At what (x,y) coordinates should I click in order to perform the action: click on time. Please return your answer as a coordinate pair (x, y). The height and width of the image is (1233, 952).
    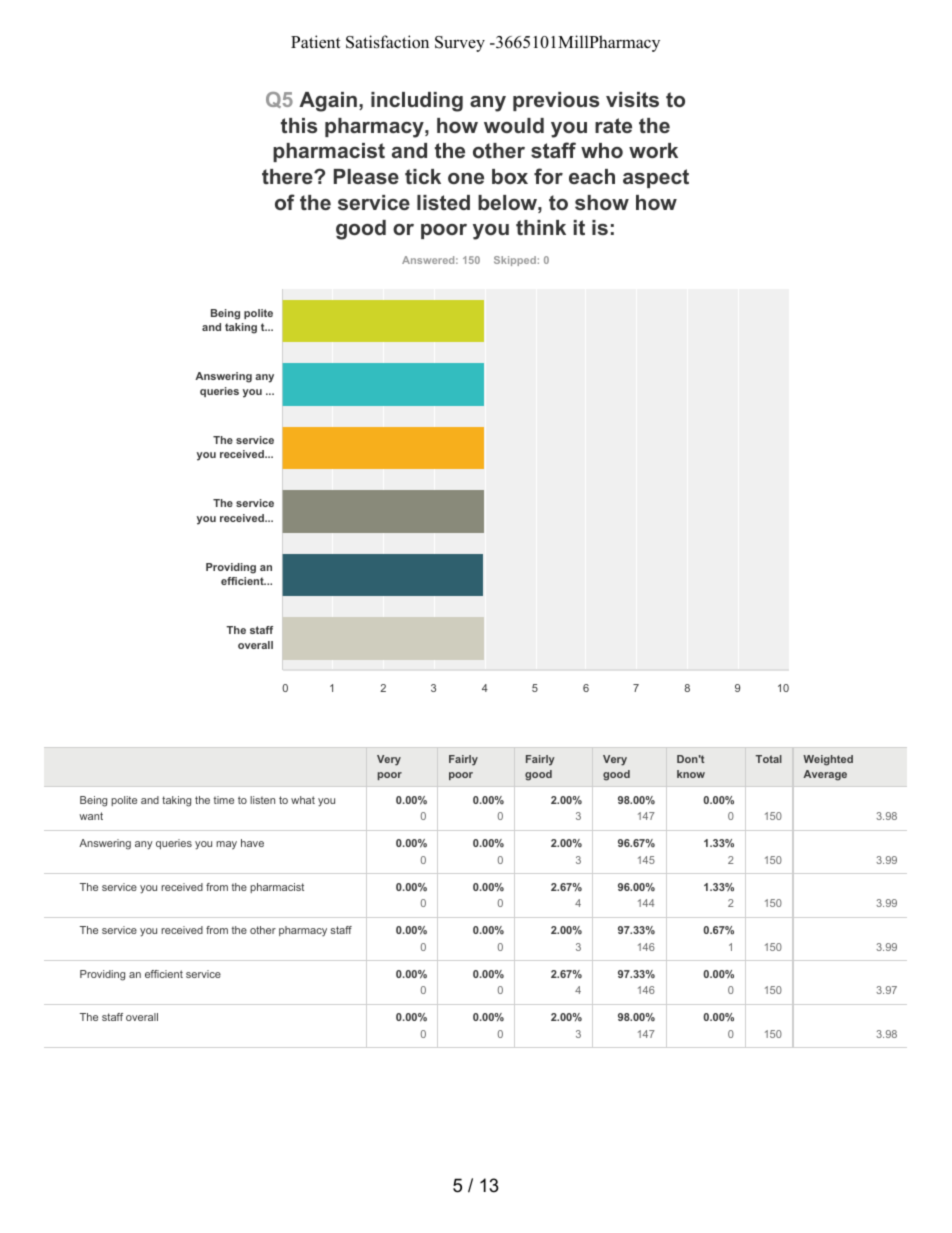
    Looking at the image, I should click on (223, 800).
